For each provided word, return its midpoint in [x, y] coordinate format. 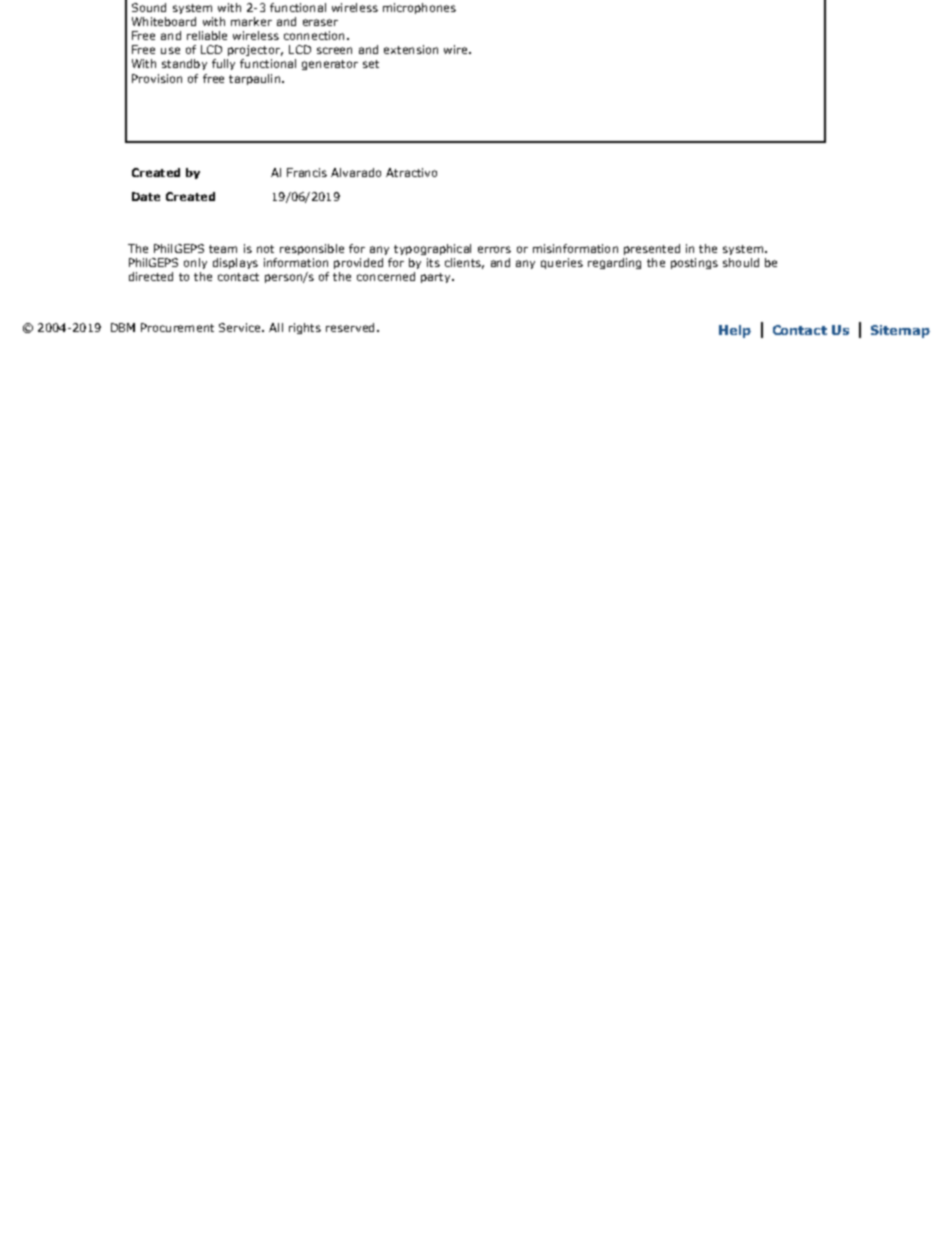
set [371, 64]
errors [494, 249]
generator [330, 65]
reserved [350, 327]
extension [411, 49]
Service [241, 327]
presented [652, 249]
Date [146, 196]
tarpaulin [254, 79]
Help [735, 331]
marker [251, 21]
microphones [419, 8]
